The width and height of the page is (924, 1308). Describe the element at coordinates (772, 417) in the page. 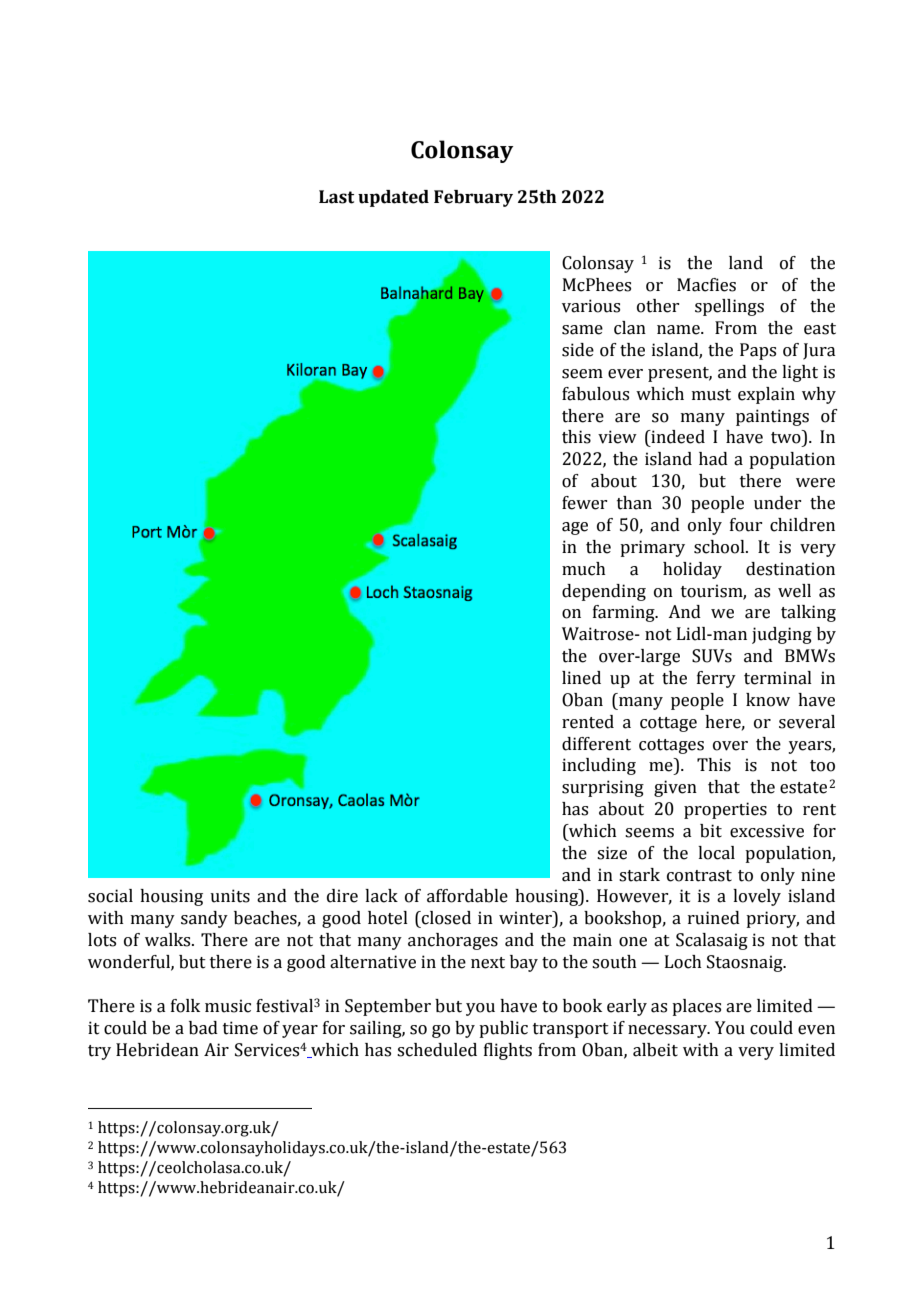

I see `paintings` at that location.
